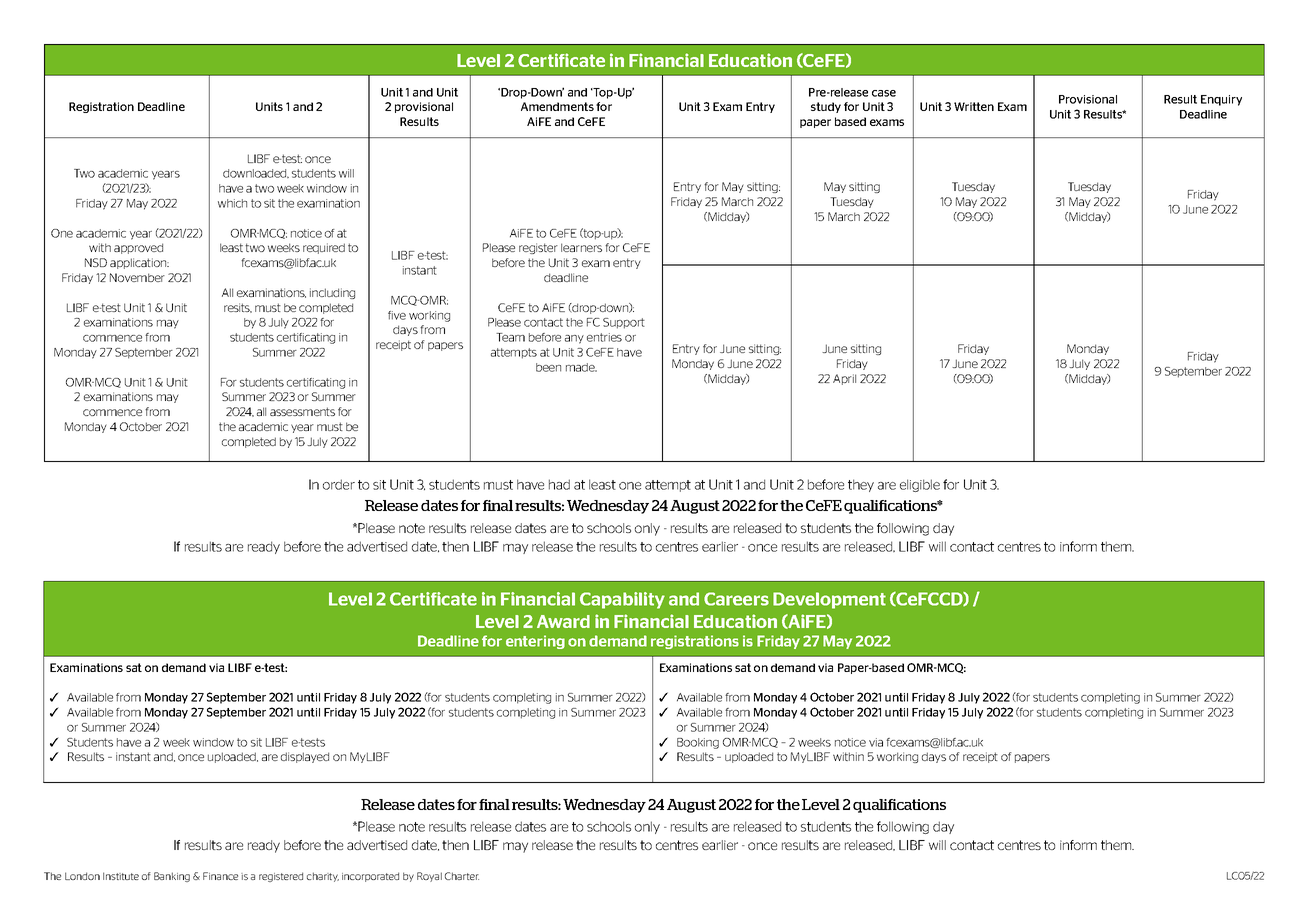  Describe the element at coordinates (462, 876) in the image. I see `Charter` at that location.
